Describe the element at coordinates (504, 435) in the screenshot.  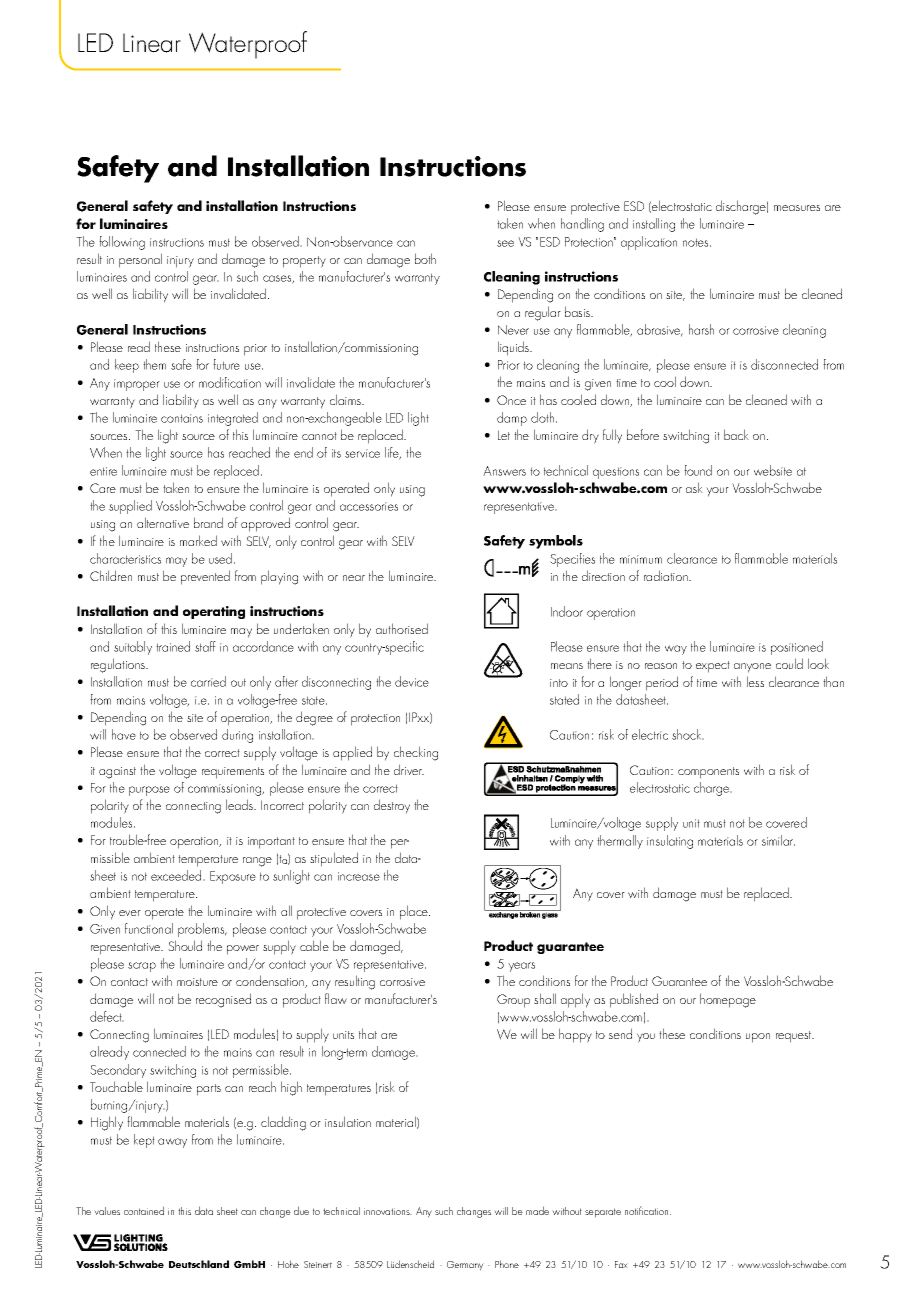
I see `Let` at that location.
